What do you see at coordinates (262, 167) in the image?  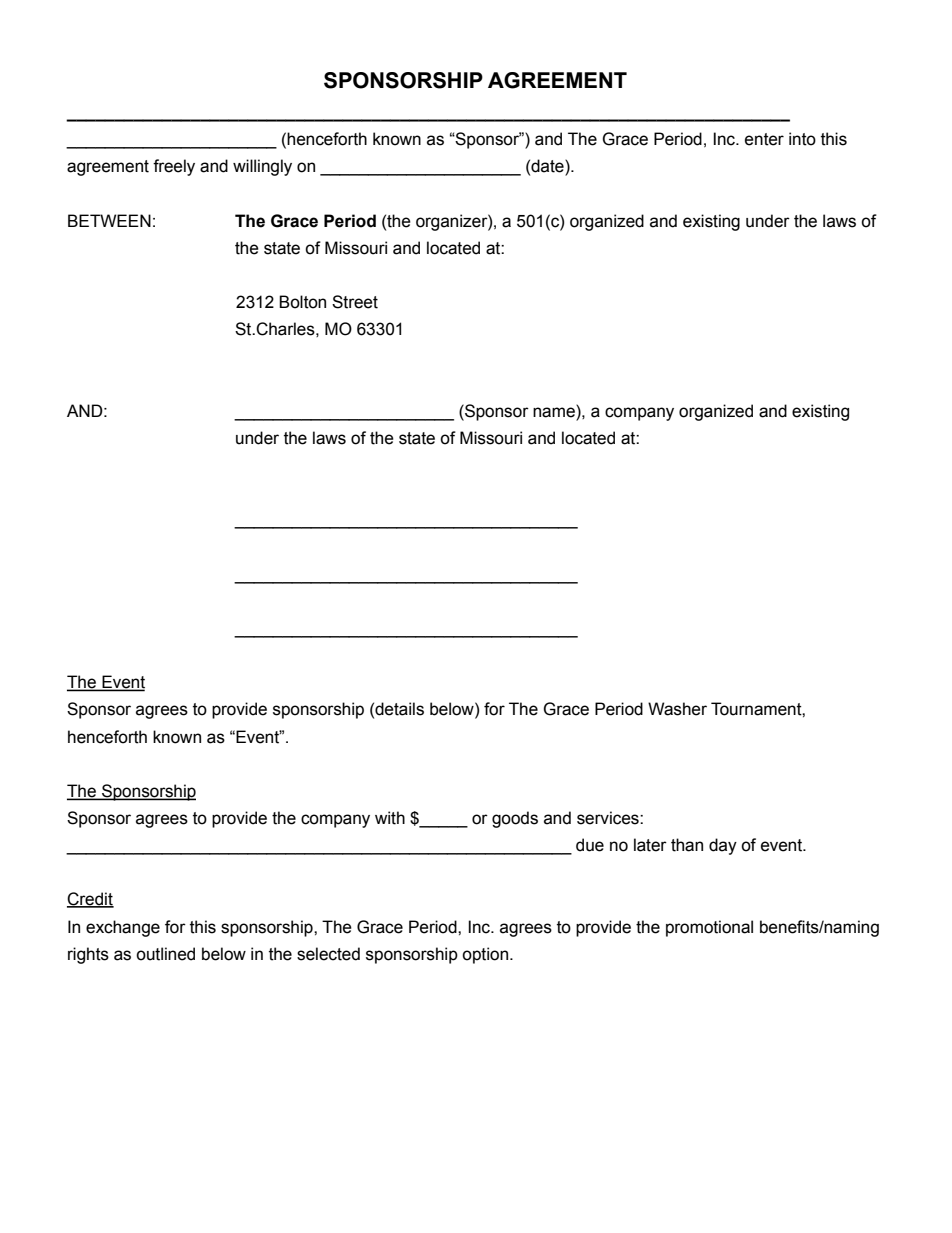 I see `willingly` at bounding box center [262, 167].
